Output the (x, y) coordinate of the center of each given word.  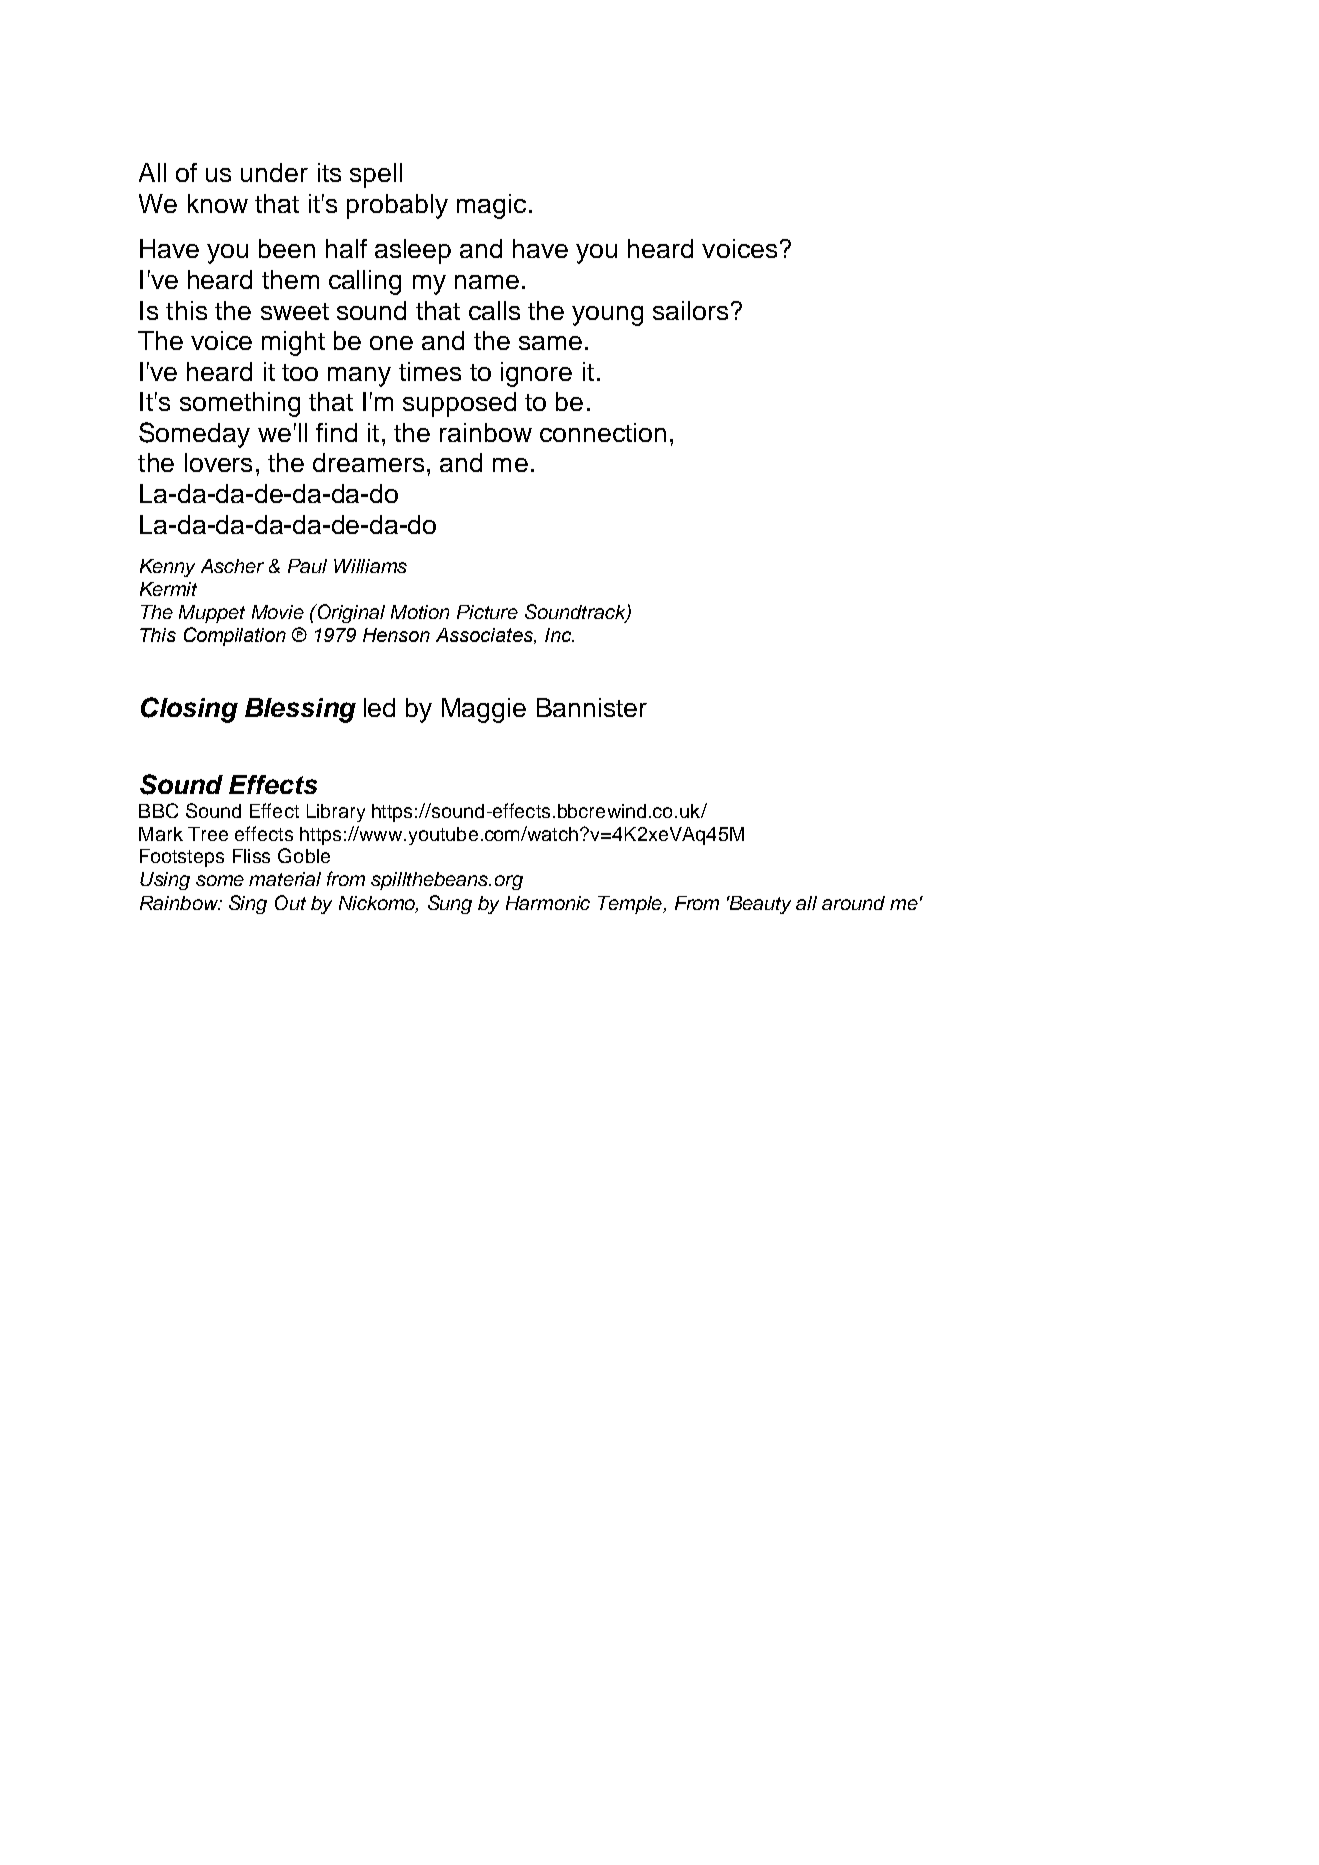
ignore (536, 374)
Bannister (592, 707)
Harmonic (548, 903)
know (218, 203)
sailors (690, 310)
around (853, 903)
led (379, 707)
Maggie (484, 710)
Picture (487, 612)
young (607, 316)
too (300, 372)
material (285, 879)
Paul (307, 566)
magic (491, 206)
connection (603, 432)
